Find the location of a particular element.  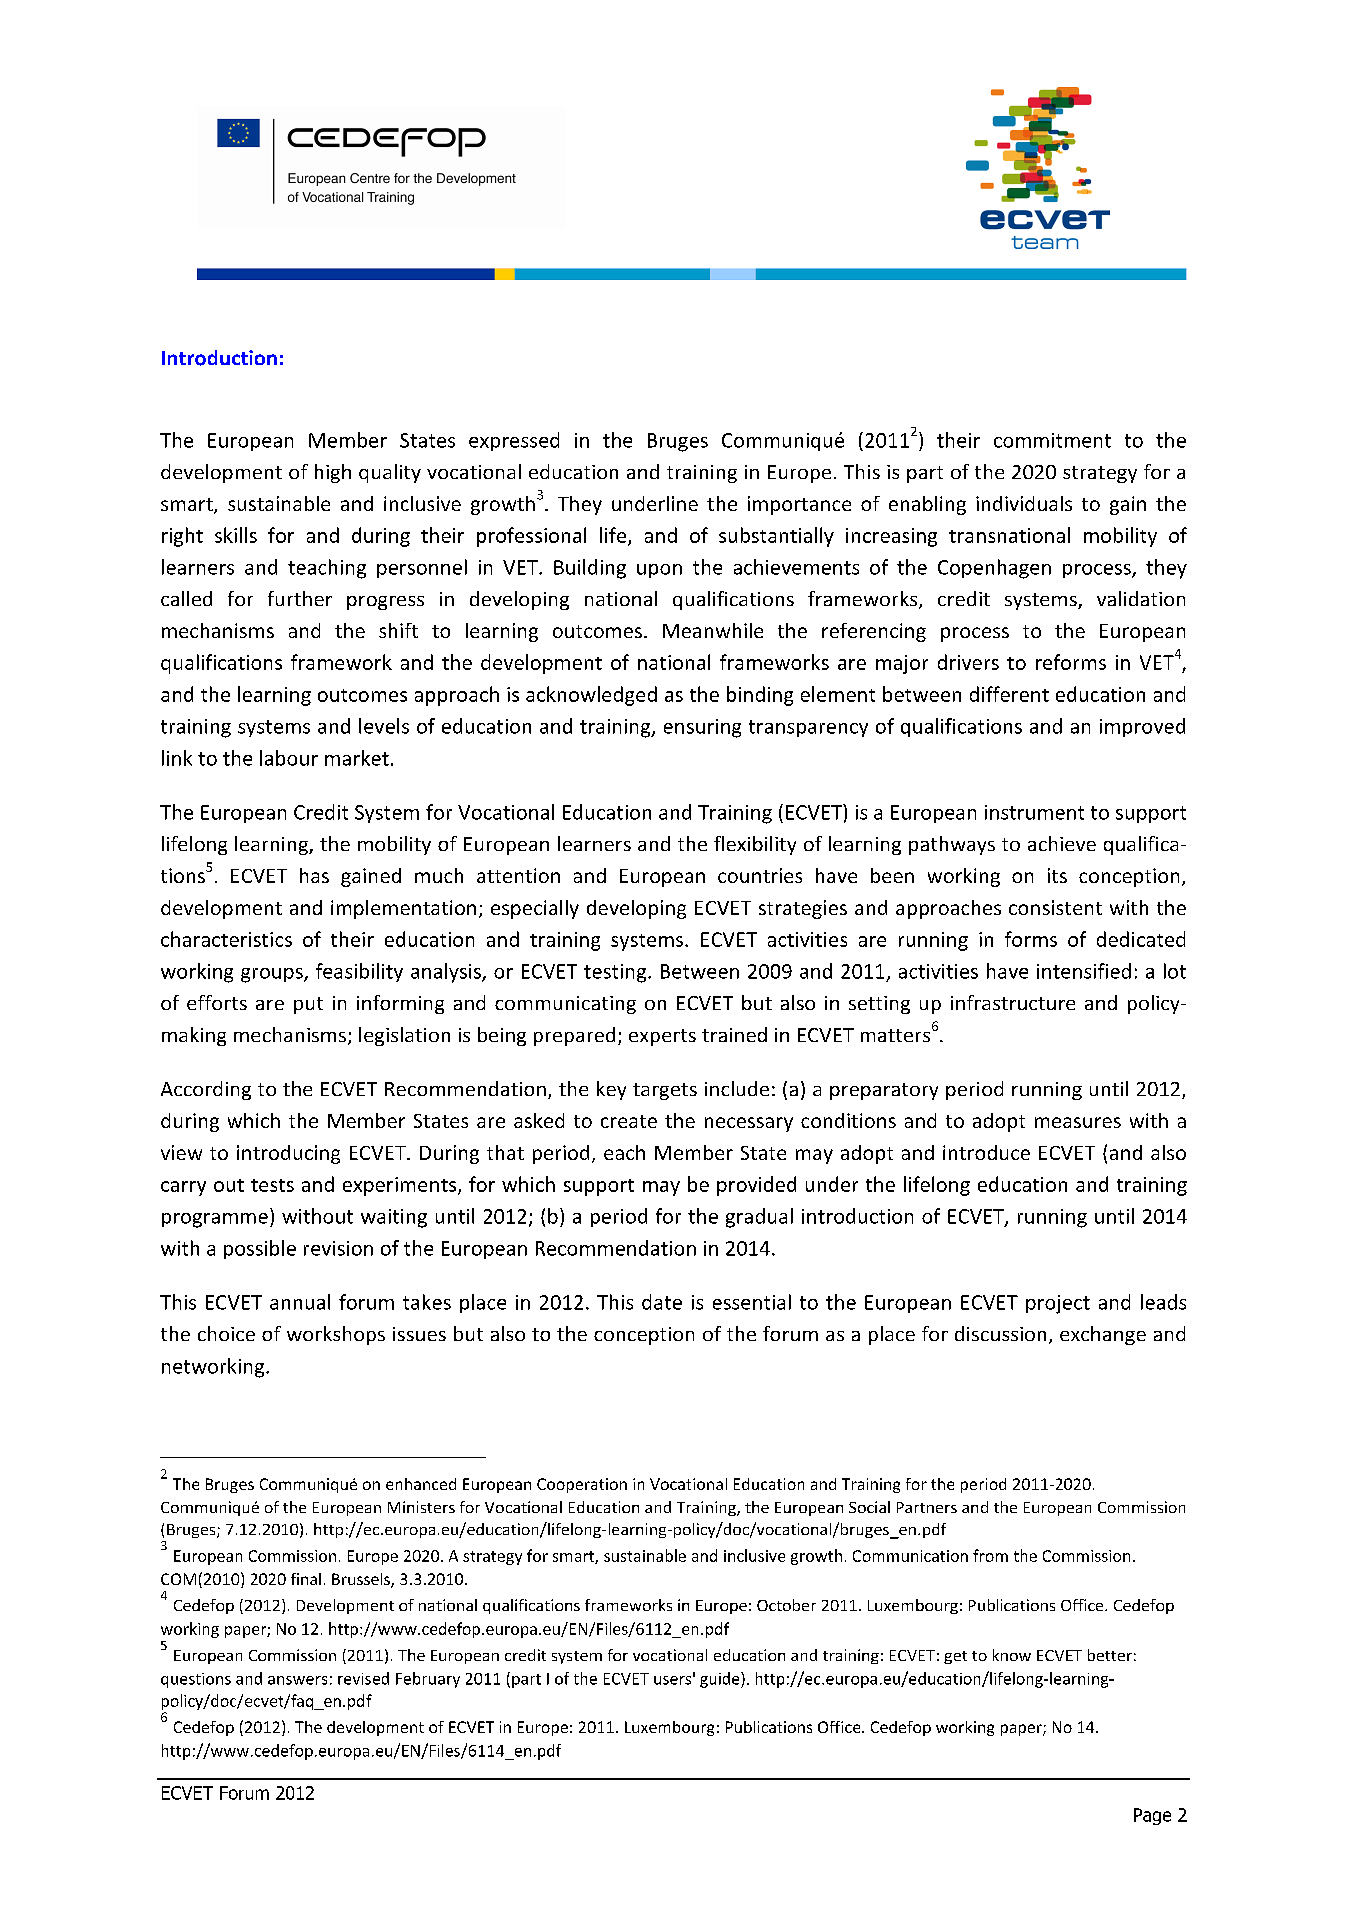

high is located at coordinates (333, 473).
